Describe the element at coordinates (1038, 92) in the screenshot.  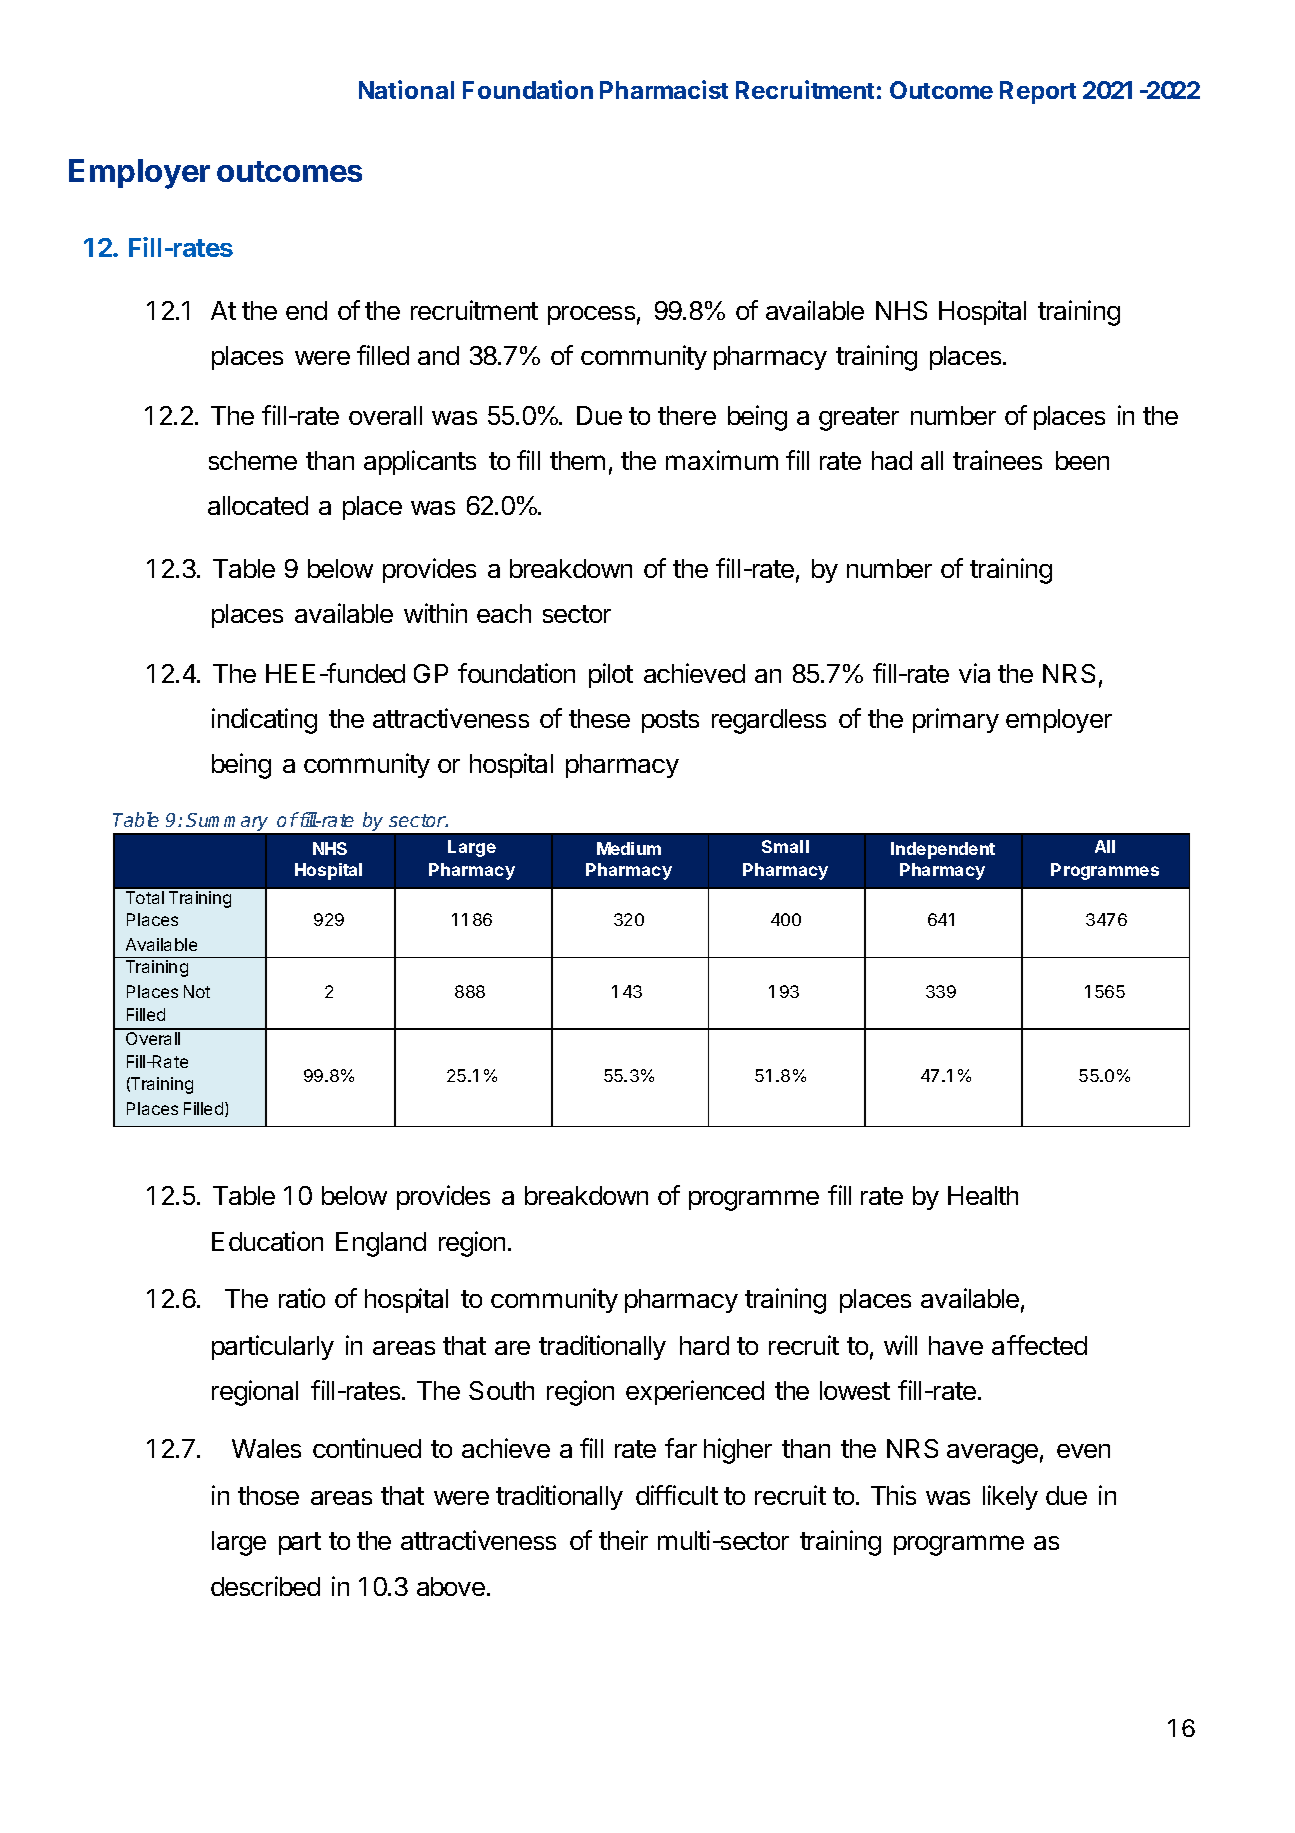
I see `Report` at that location.
